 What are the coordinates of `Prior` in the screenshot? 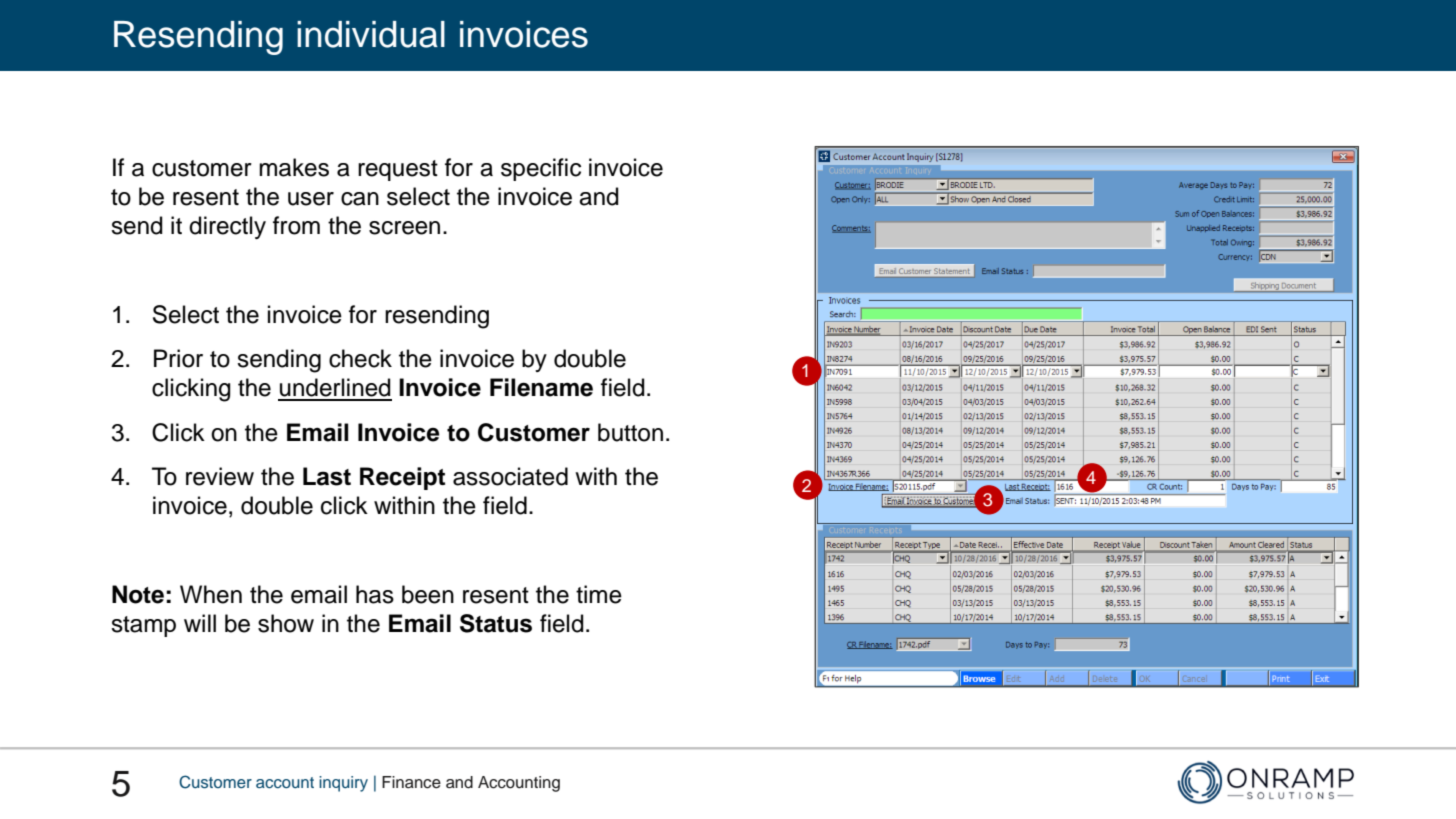 It's located at (178, 358).
